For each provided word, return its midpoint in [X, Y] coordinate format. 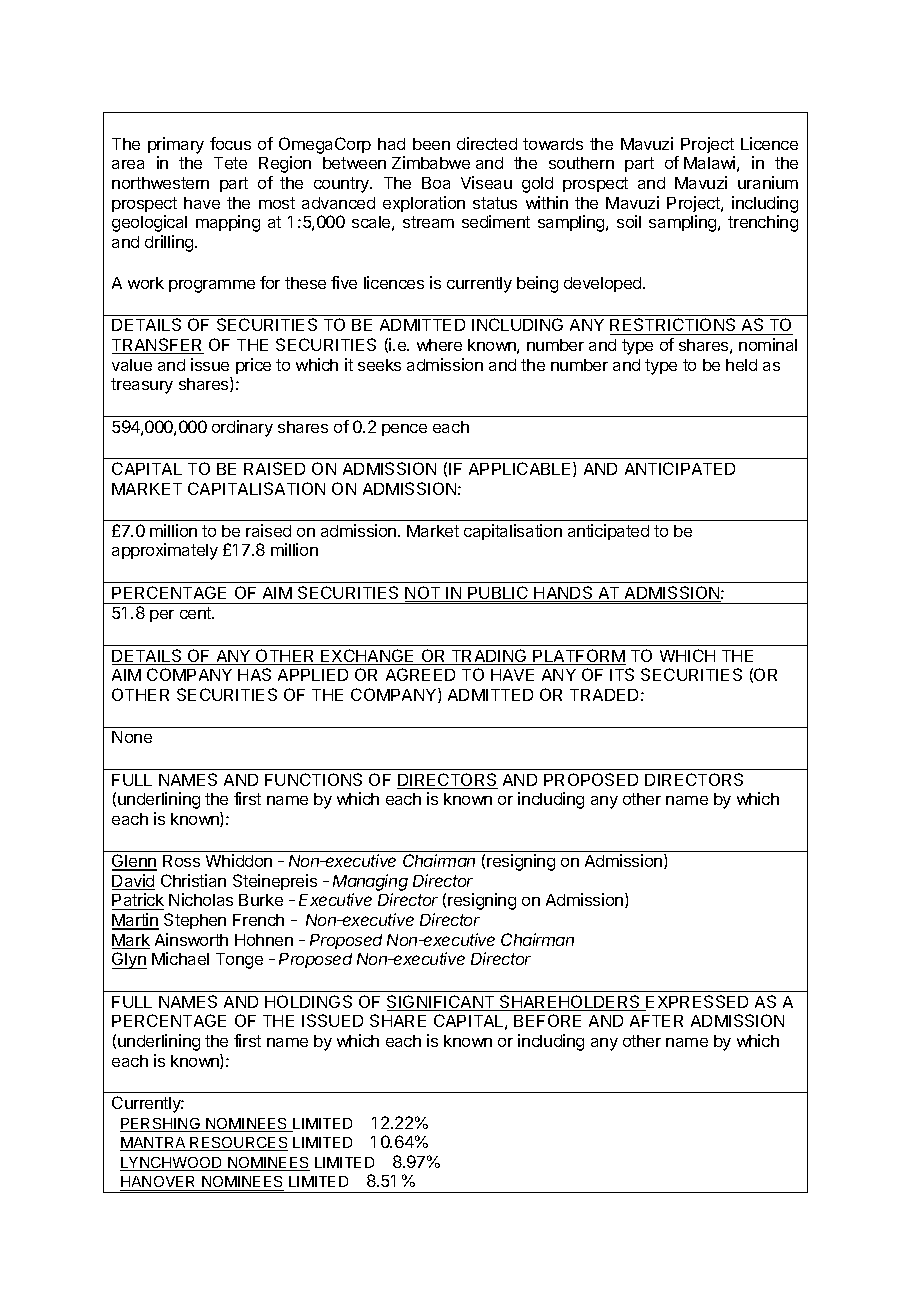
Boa [436, 183]
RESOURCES [238, 1144]
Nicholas [201, 899]
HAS [254, 674]
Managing [370, 882]
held [741, 365]
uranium [768, 182]
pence [404, 430]
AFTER [656, 1021]
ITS [622, 674]
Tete [230, 163]
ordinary [242, 428]
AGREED [420, 674]
